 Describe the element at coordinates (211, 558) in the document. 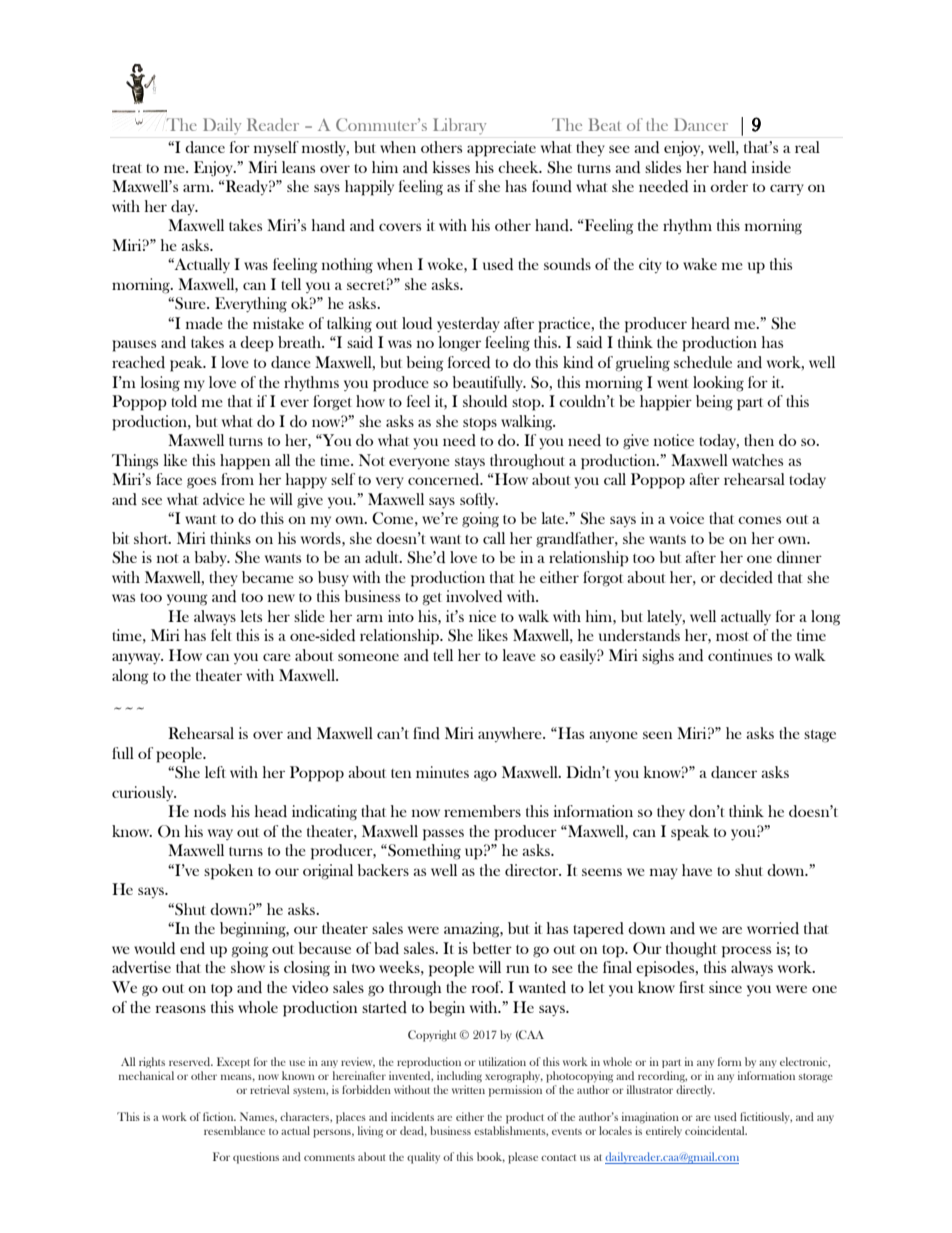

I see `baby` at that location.
